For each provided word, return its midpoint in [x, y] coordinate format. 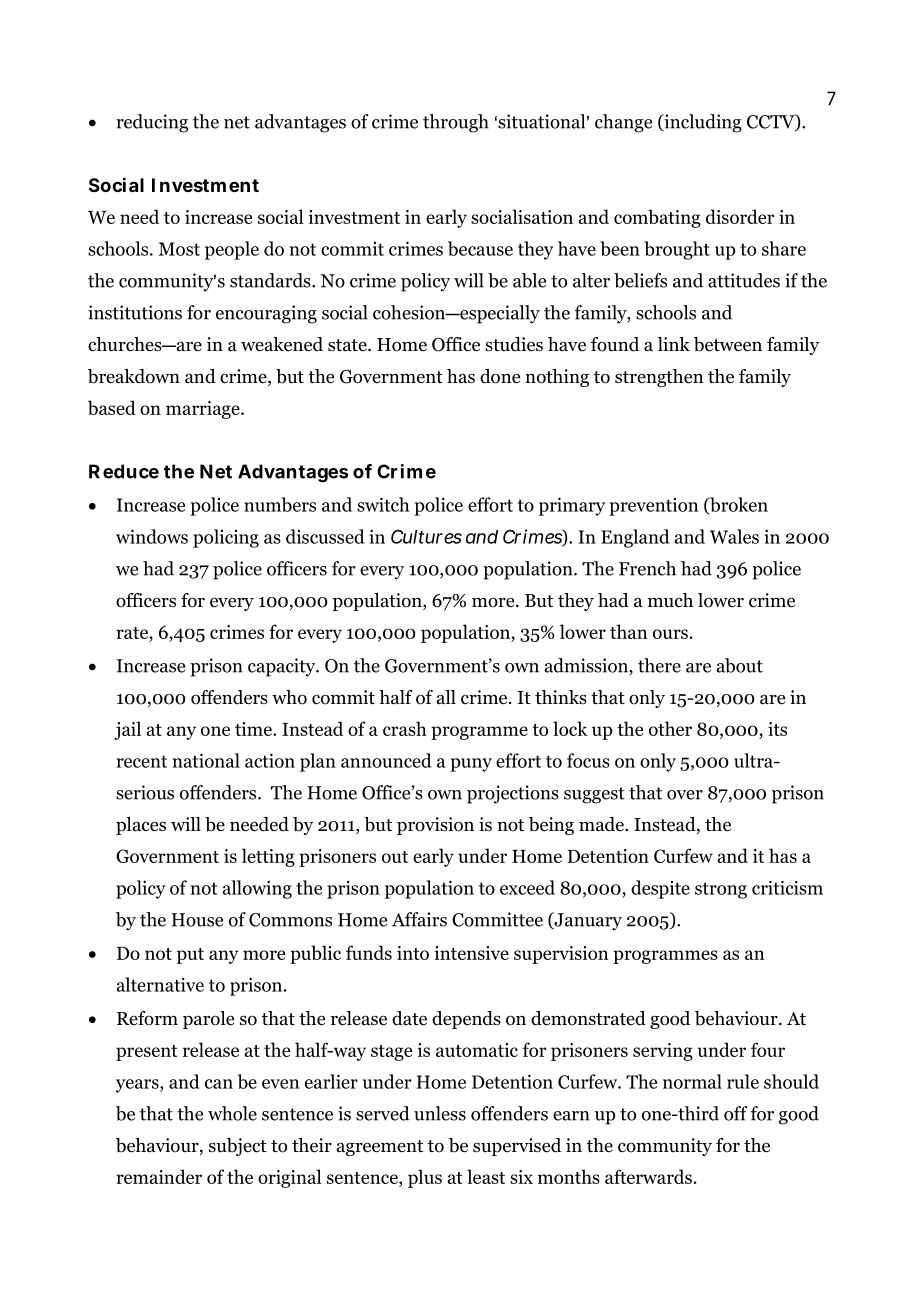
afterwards [648, 1176]
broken [738, 506]
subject [238, 1147]
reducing [152, 123]
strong [721, 890]
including [702, 123]
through [456, 123]
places [141, 826]
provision [435, 826]
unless [440, 1113]
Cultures [426, 536]
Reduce [124, 471]
